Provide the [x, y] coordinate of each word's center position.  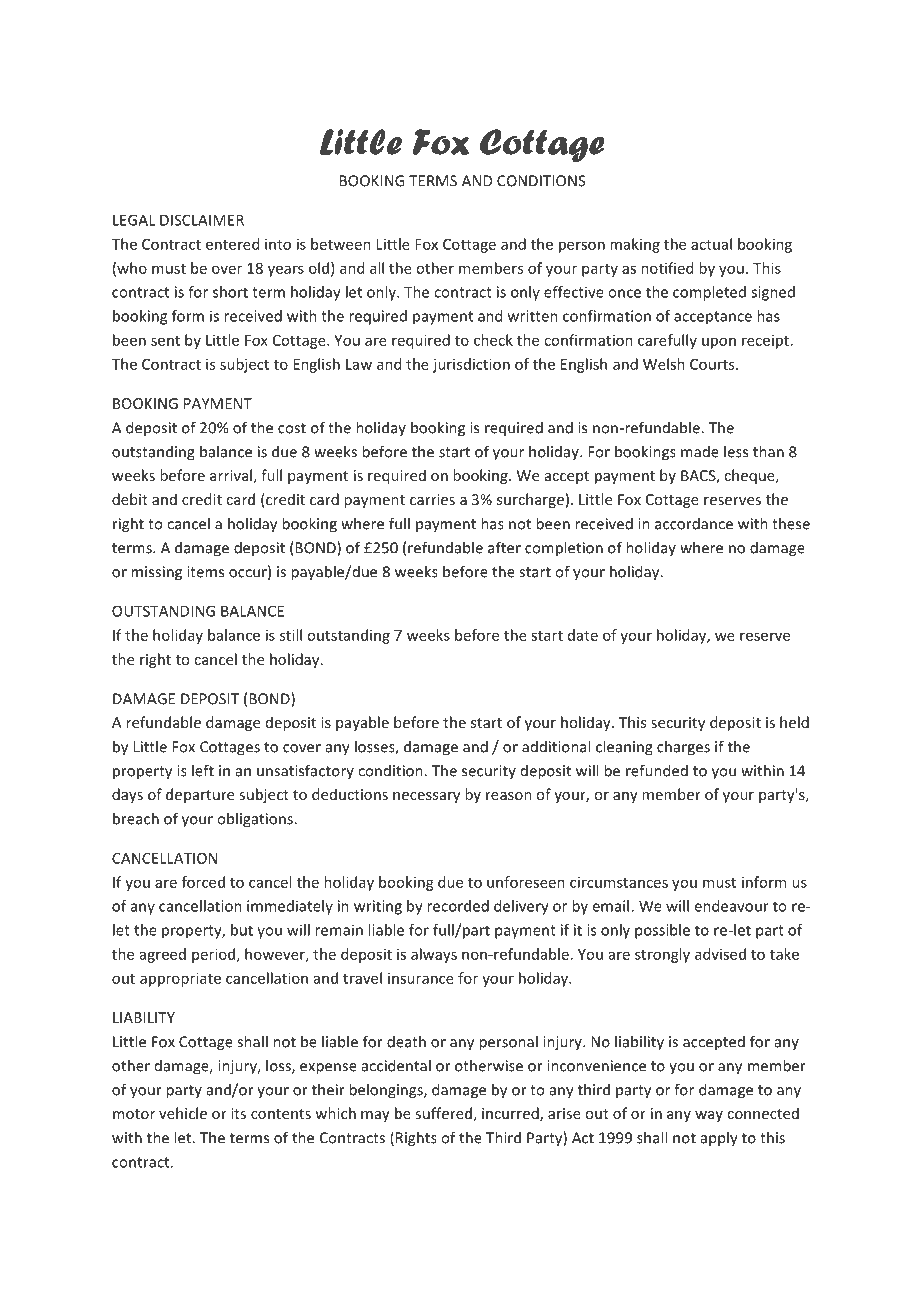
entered [232, 244]
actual [711, 244]
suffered [443, 1113]
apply [719, 1139]
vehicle [183, 1113]
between [341, 244]
